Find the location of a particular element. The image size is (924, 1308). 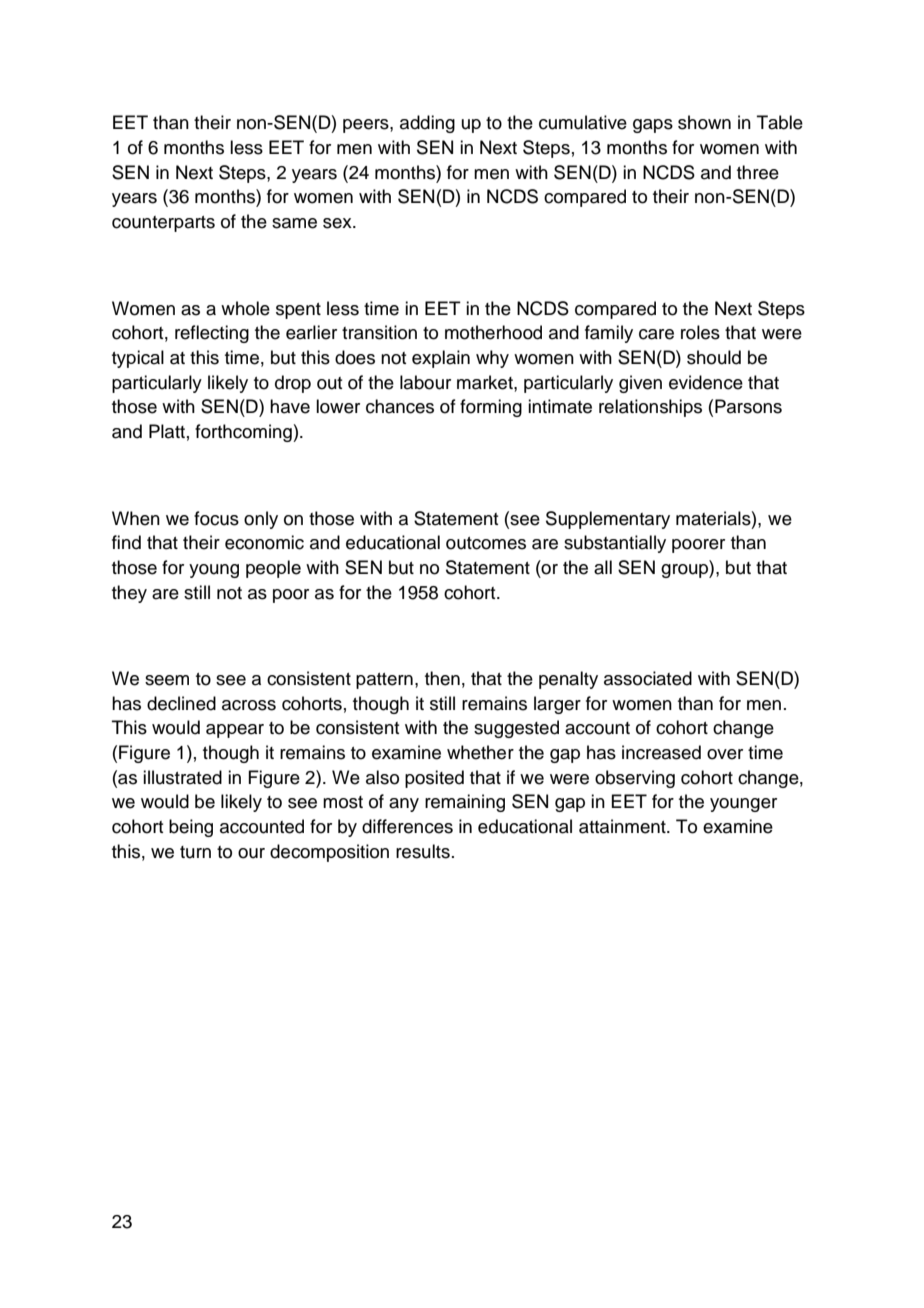

adding is located at coordinates (427, 124).
